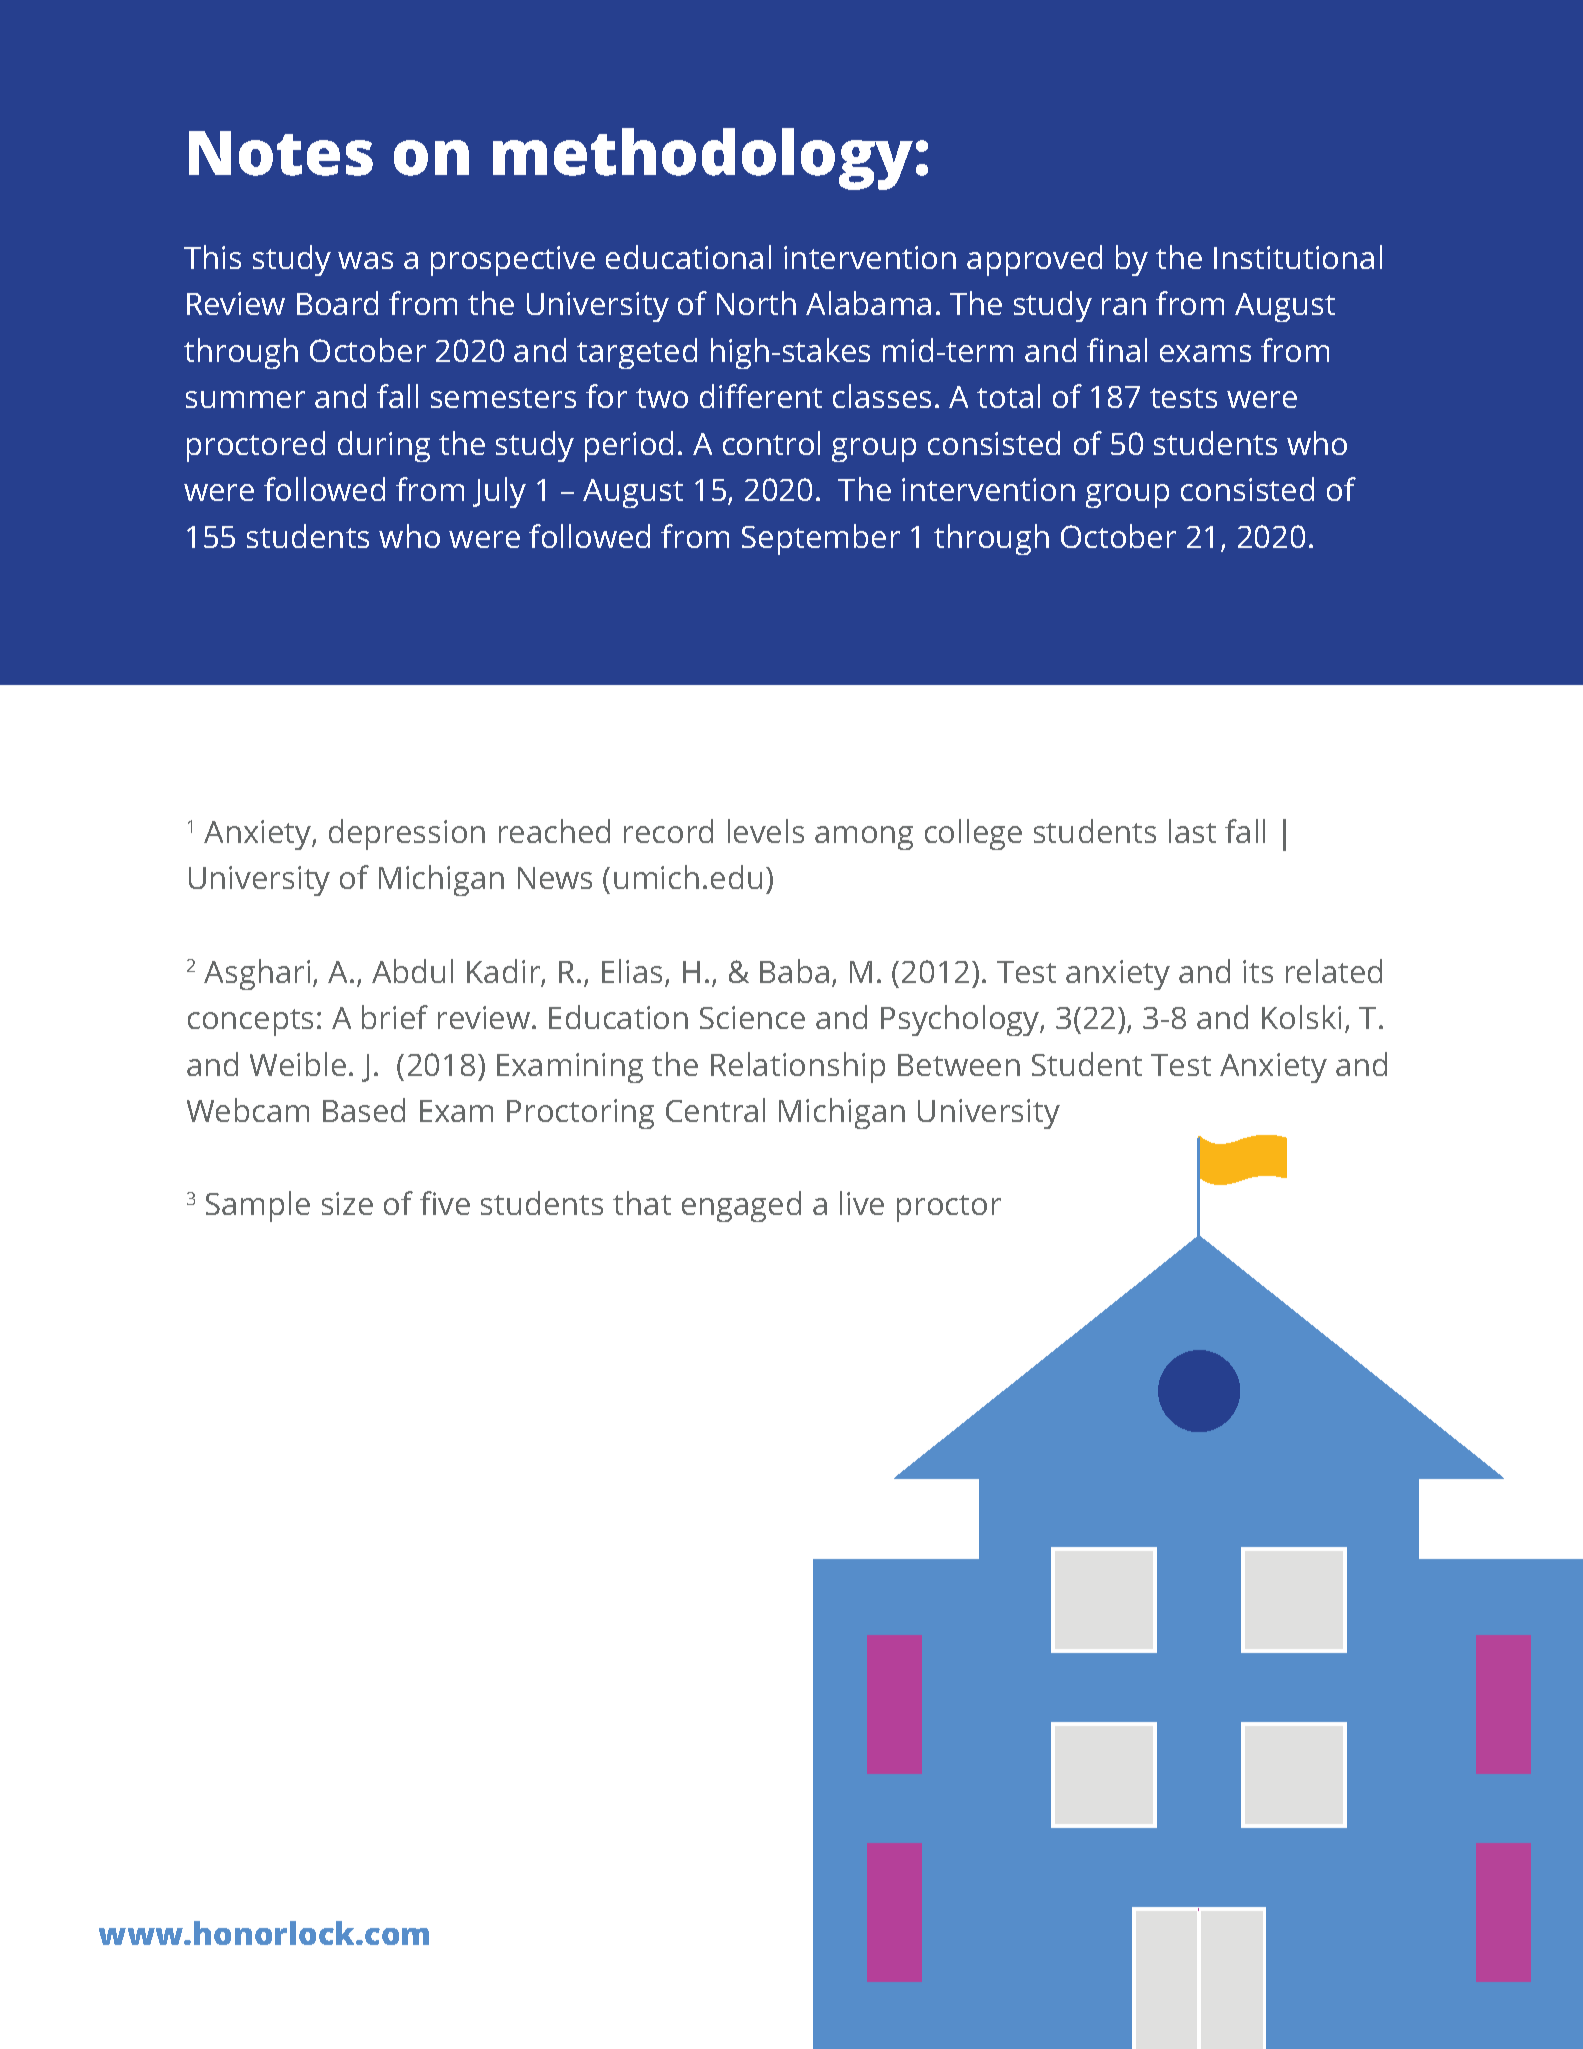  Describe the element at coordinates (761, 396) in the screenshot. I see `different` at that location.
